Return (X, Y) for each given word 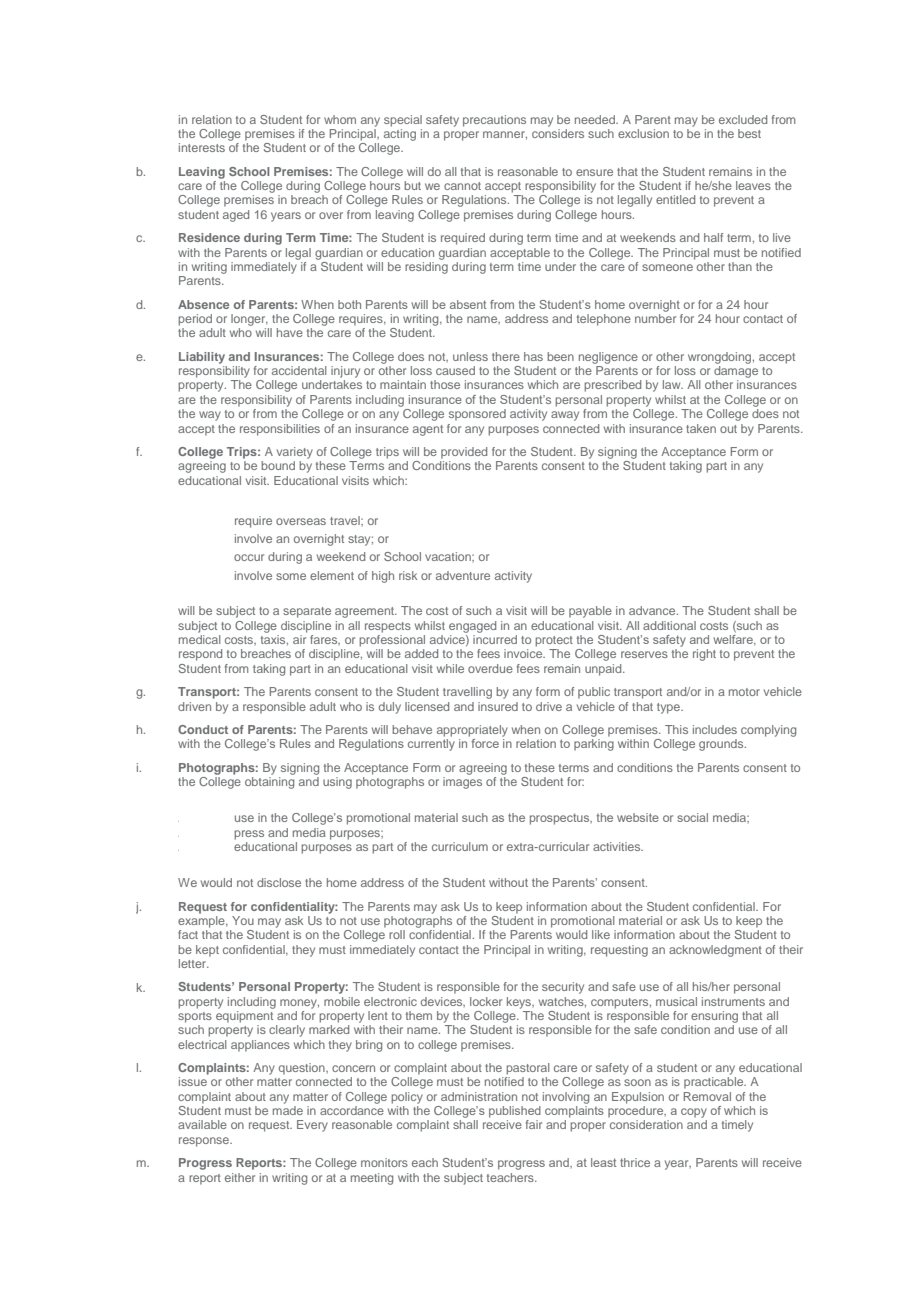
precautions (494, 121)
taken (701, 428)
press (249, 835)
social (692, 817)
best (749, 133)
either (240, 1177)
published (515, 1112)
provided (464, 453)
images (462, 783)
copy (694, 1113)
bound (278, 465)
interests (202, 147)
